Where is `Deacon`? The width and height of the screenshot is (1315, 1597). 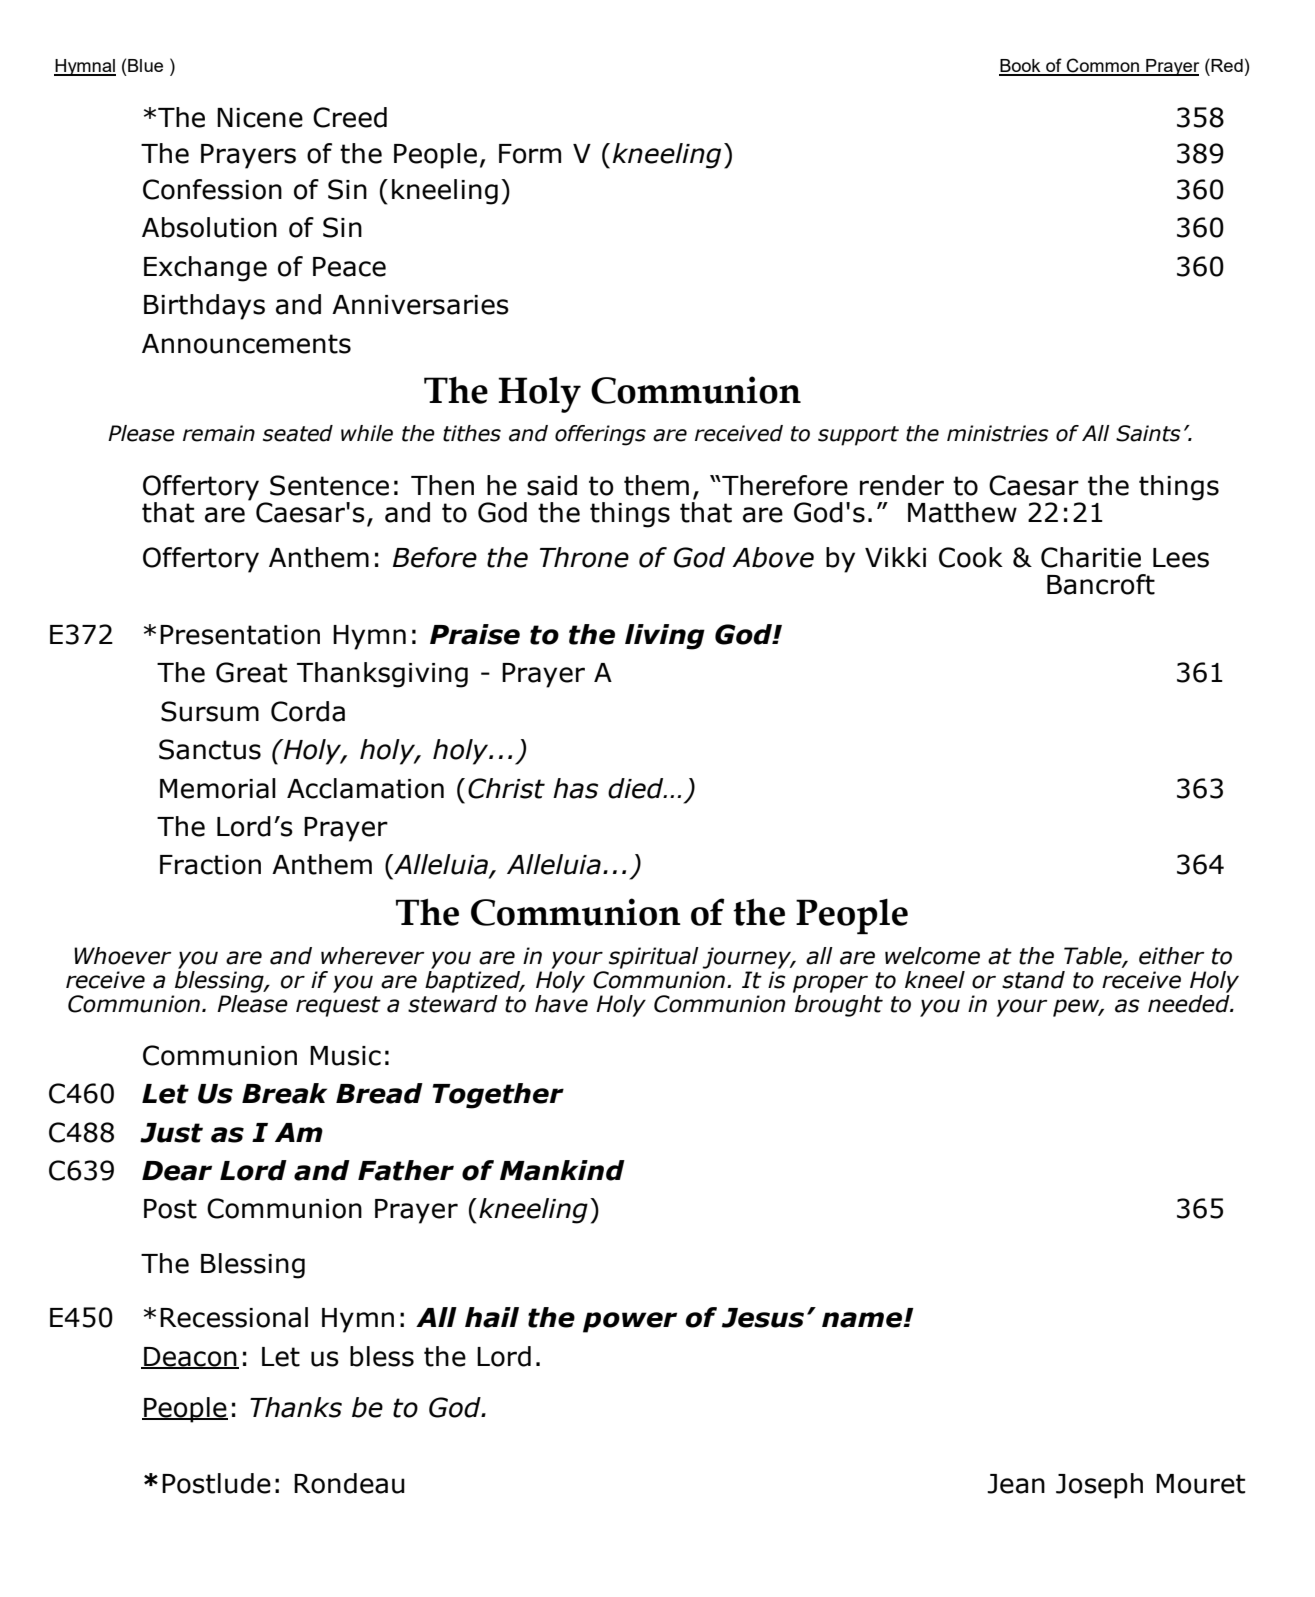
Deacon is located at coordinates (190, 1357).
